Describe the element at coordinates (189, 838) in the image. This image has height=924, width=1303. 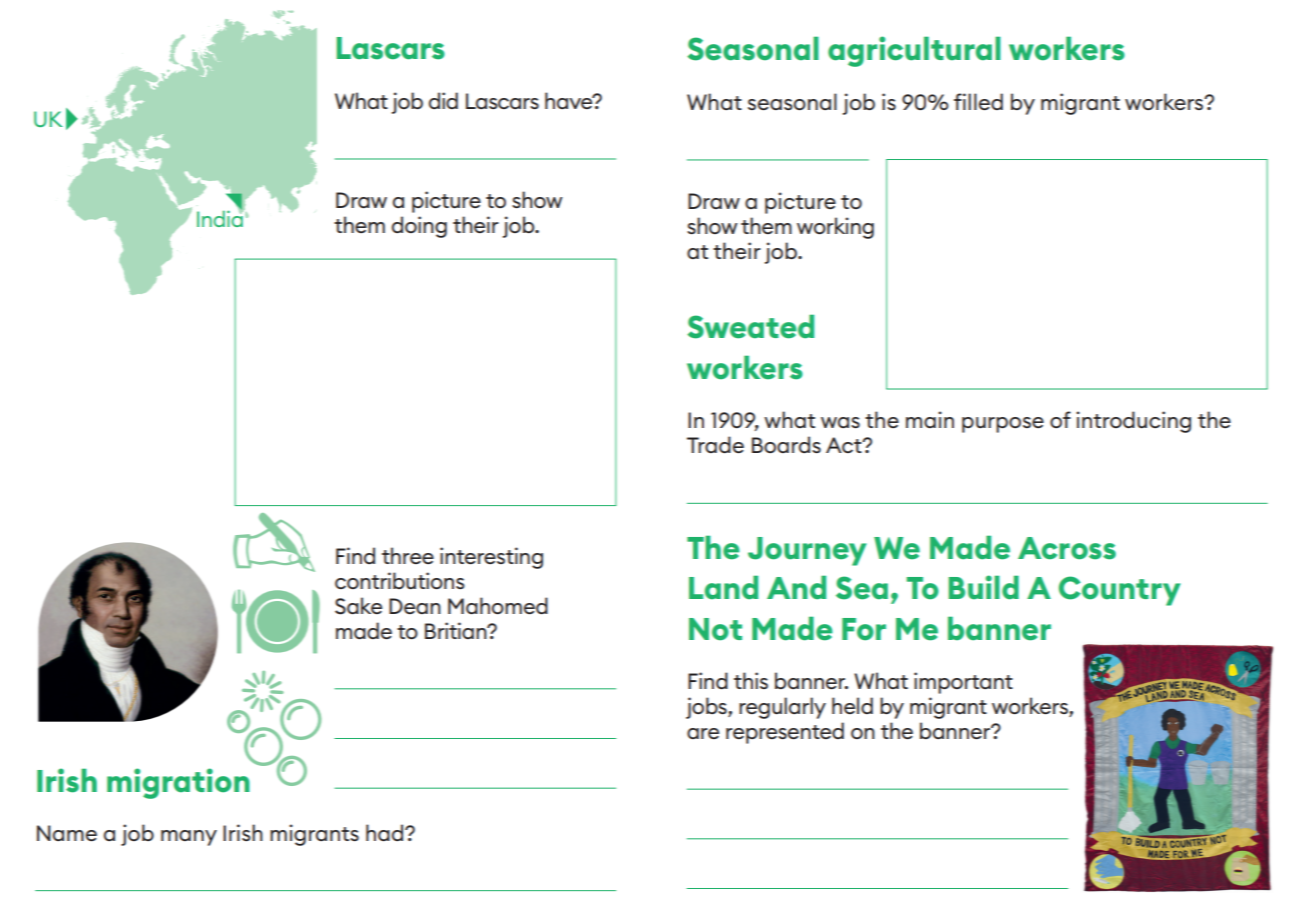
I see `many` at that location.
